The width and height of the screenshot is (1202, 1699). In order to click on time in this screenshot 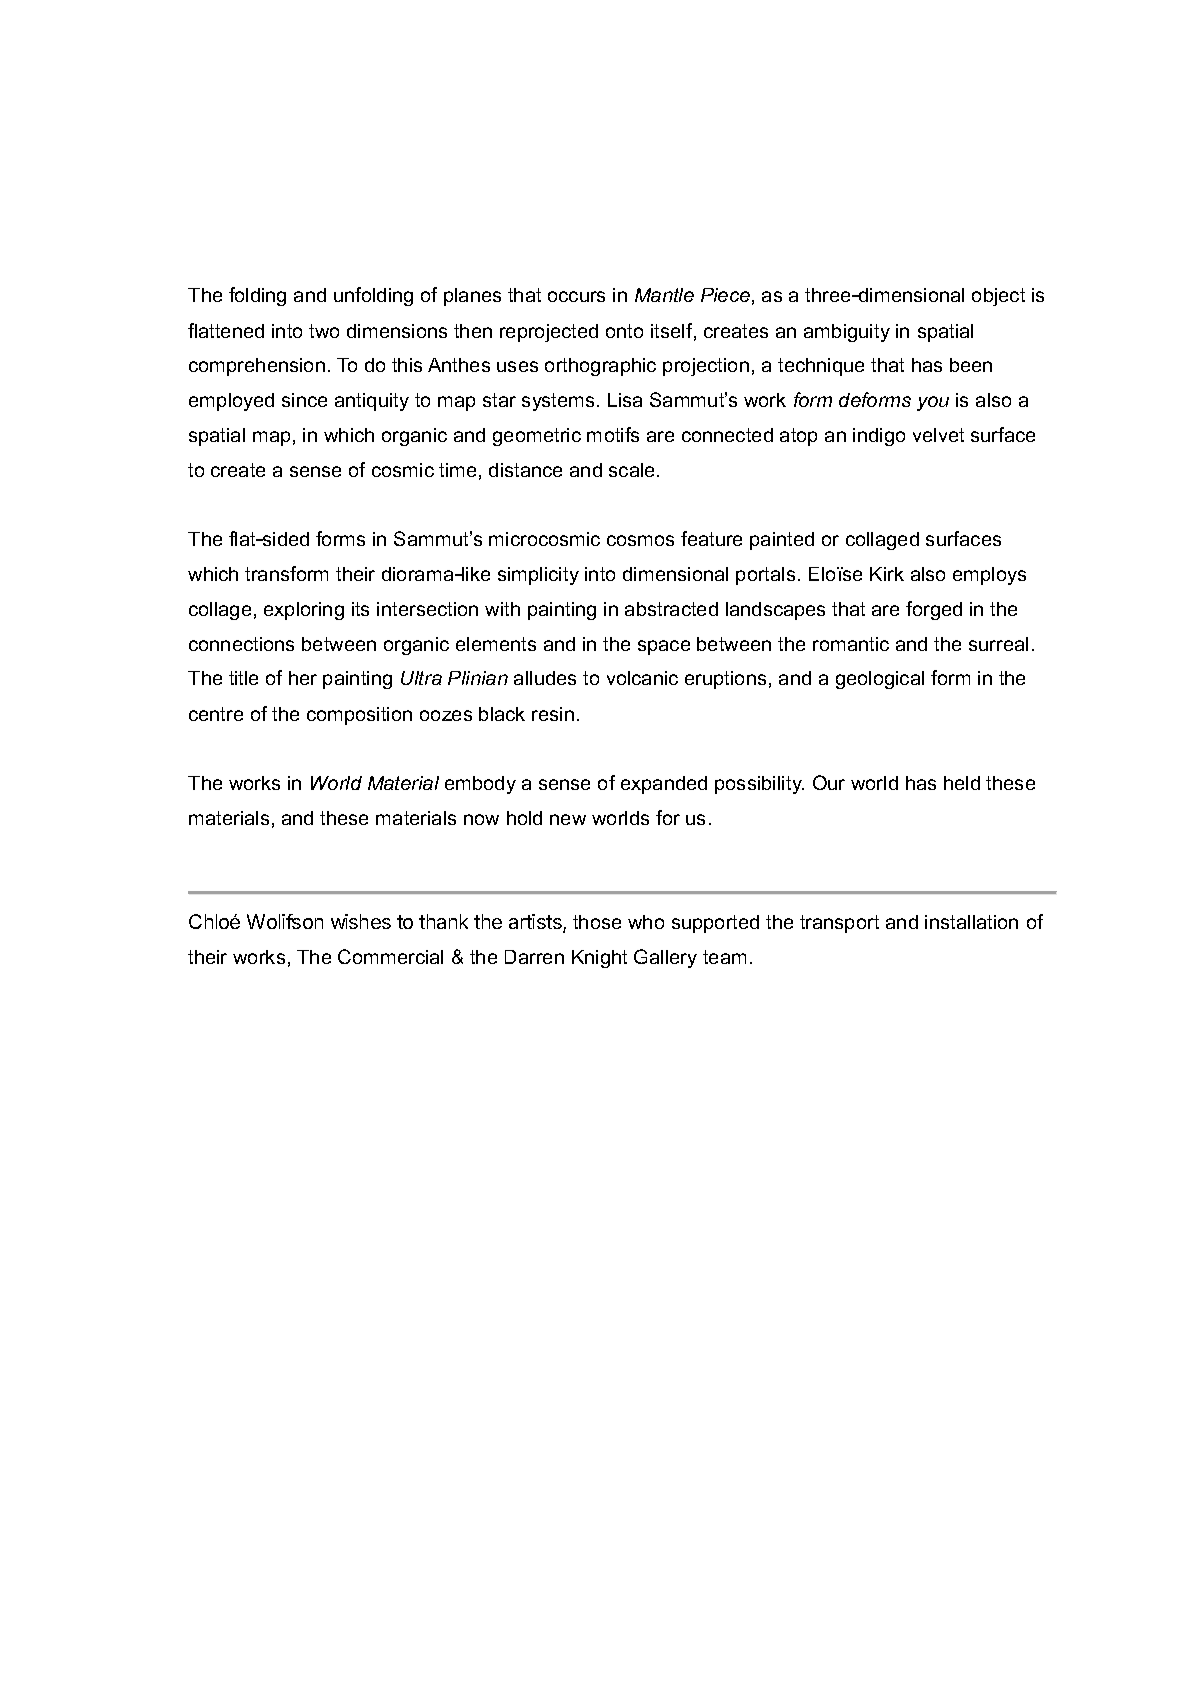, I will do `click(457, 470)`.
